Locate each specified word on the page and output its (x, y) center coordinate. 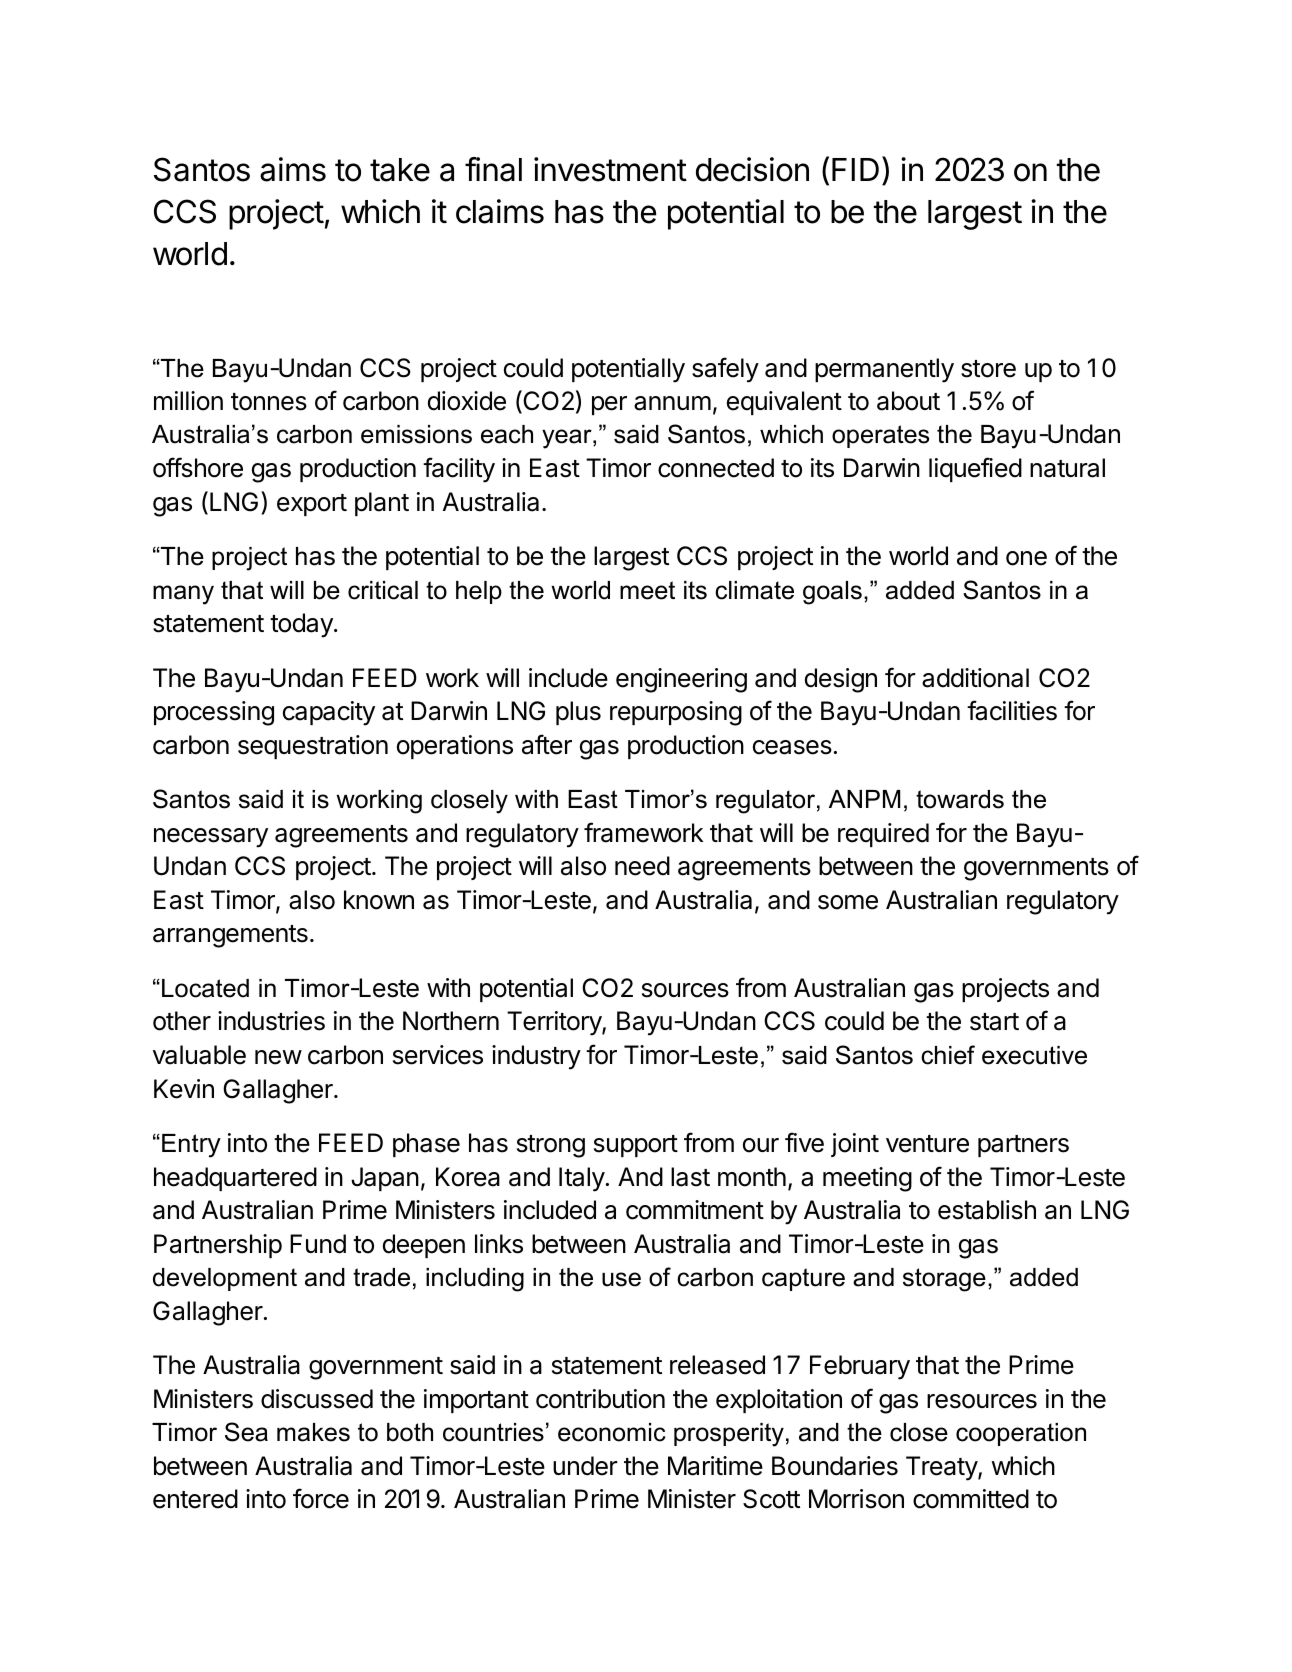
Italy (582, 1179)
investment (610, 169)
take (400, 170)
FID (855, 169)
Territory (555, 1023)
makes (313, 1432)
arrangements (230, 936)
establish (987, 1210)
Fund (318, 1244)
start (994, 1022)
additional (975, 678)
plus (578, 713)
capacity (329, 713)
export (312, 505)
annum (672, 403)
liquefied (975, 469)
